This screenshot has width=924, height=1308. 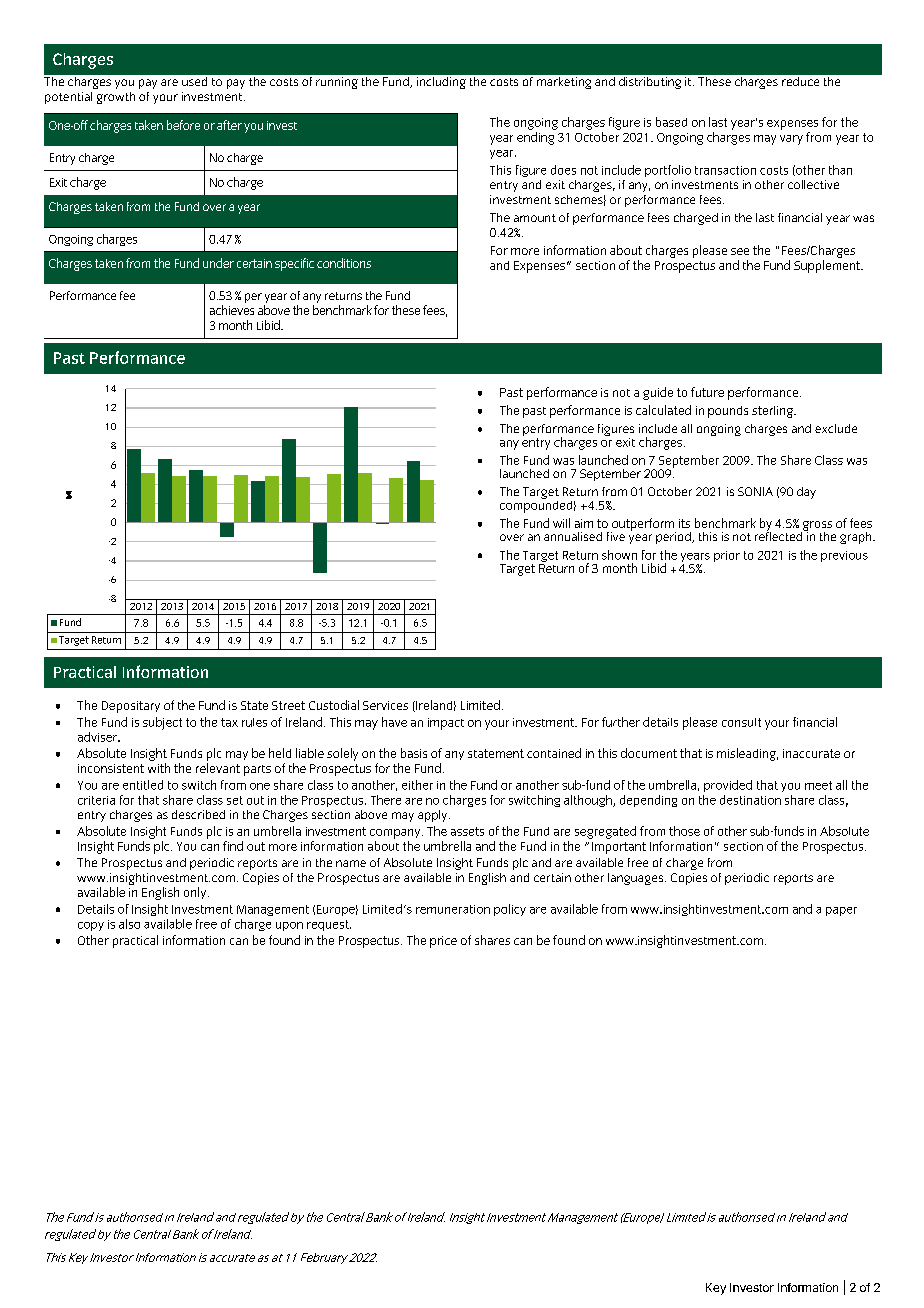 What do you see at coordinates (129, 924) in the screenshot?
I see `also` at bounding box center [129, 924].
